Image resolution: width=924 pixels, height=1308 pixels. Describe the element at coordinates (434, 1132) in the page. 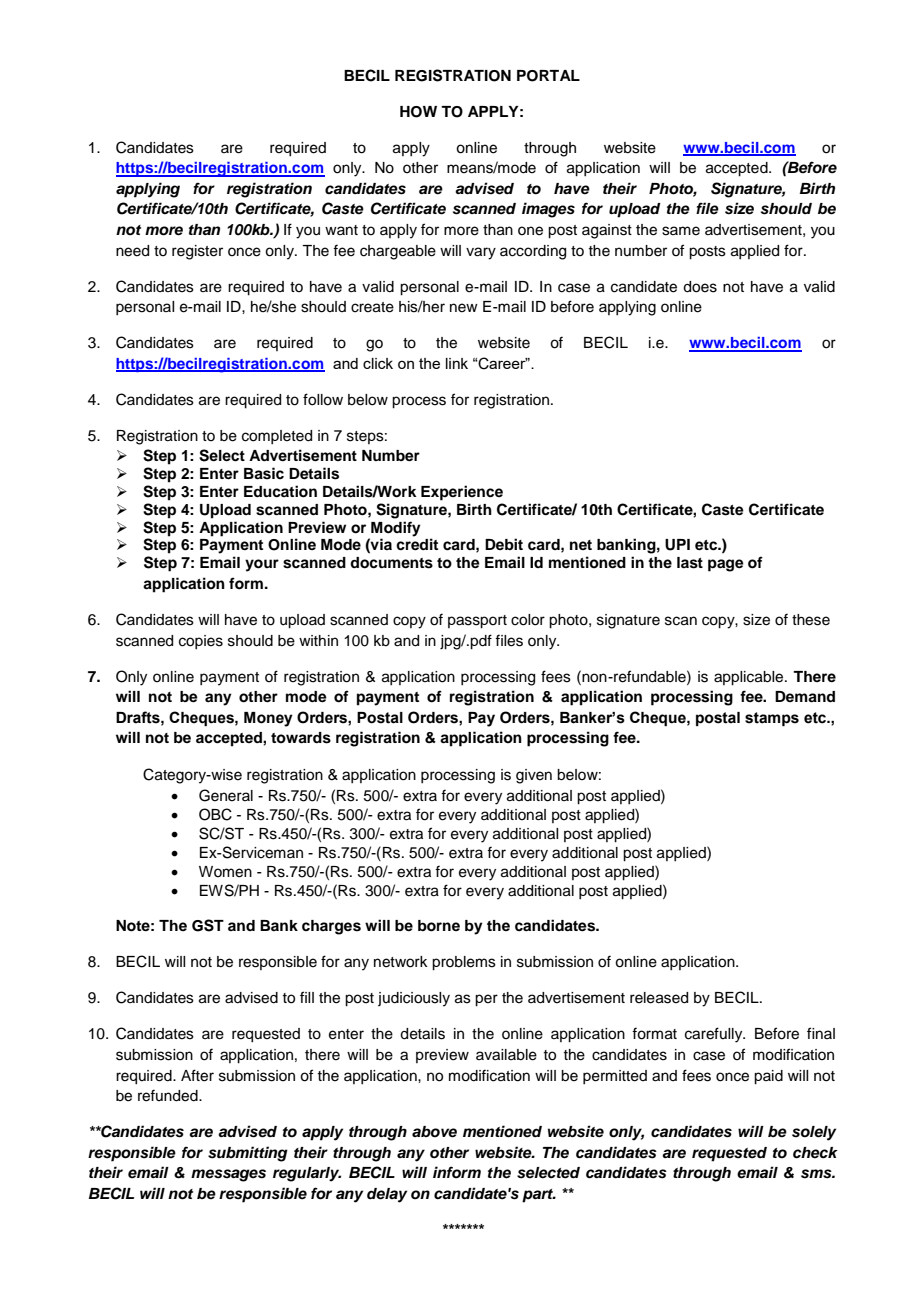

I see `above` at that location.
